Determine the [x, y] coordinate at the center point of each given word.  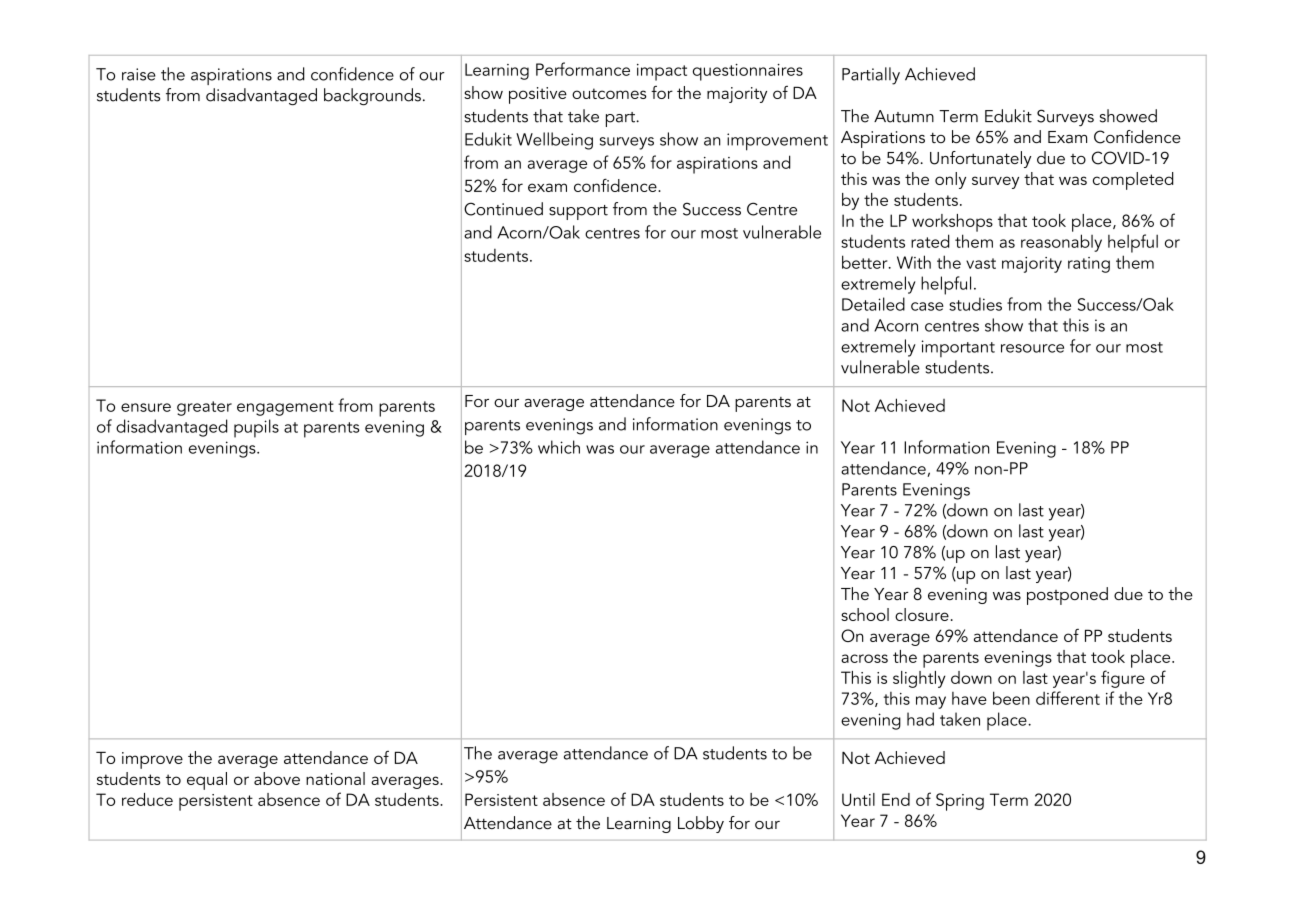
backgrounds [372, 97]
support [578, 212]
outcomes [609, 93]
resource [1032, 348]
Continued [503, 209]
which [559, 447]
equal [207, 781]
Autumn [904, 116]
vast [981, 263]
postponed [1067, 596]
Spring [960, 802]
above [277, 778]
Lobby [701, 824]
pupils [256, 428]
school [865, 614]
